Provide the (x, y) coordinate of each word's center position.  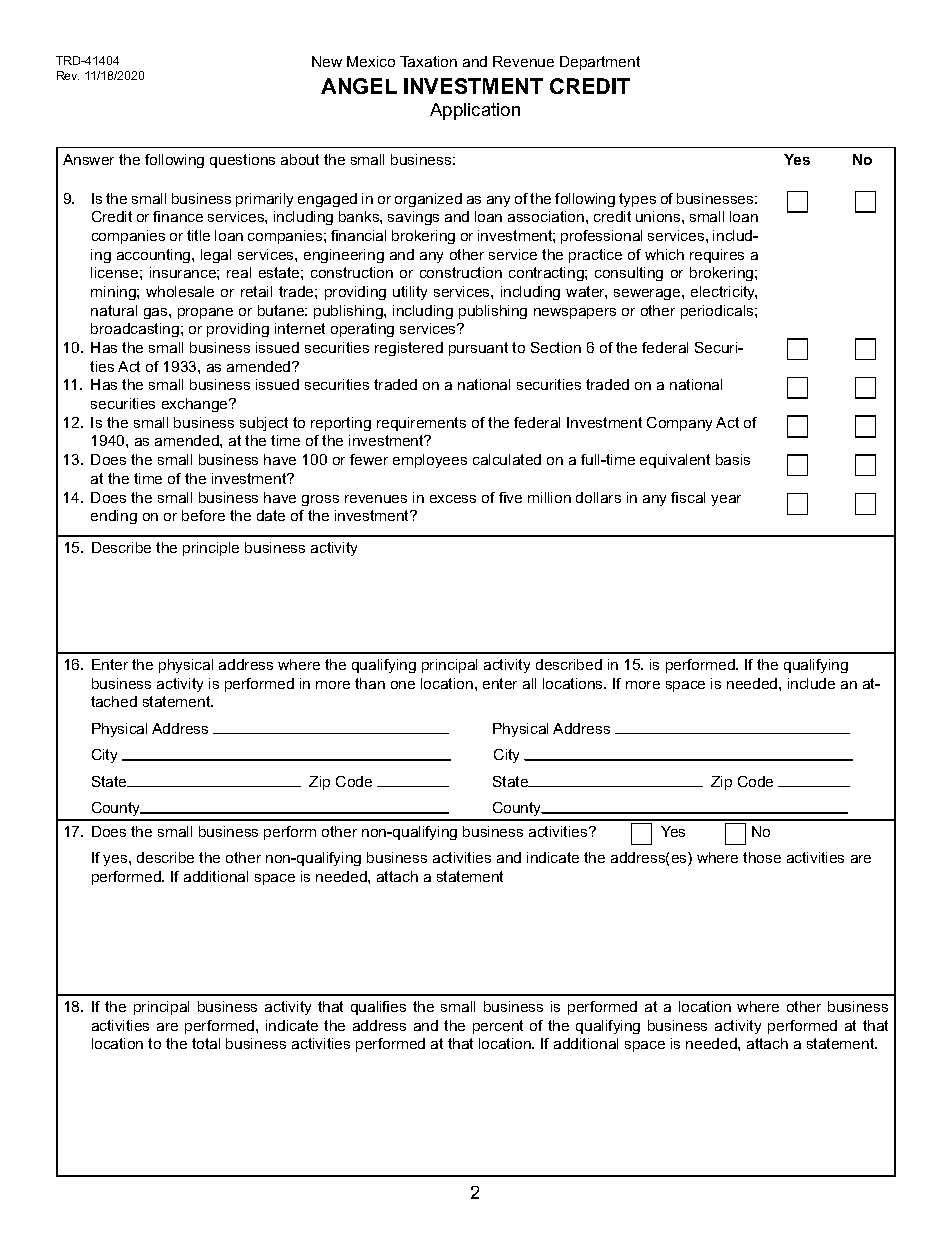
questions (242, 161)
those (762, 857)
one (403, 685)
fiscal (688, 497)
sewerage (648, 294)
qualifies (378, 1008)
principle (211, 549)
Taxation (428, 61)
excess (453, 499)
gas (157, 313)
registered (409, 349)
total (206, 1043)
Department (600, 63)
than (370, 683)
